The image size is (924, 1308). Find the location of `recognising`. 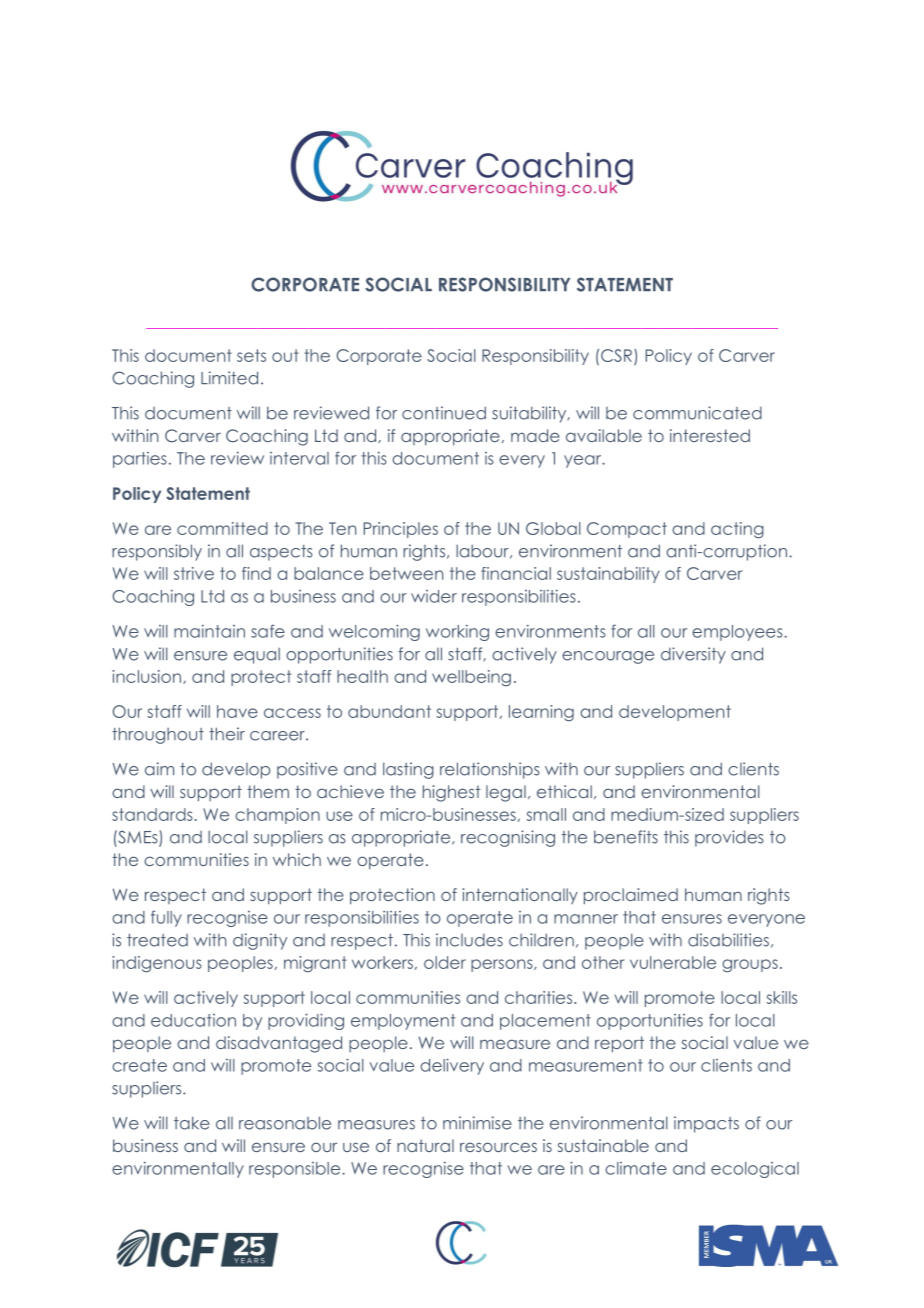

recognising is located at coordinates (508, 838).
